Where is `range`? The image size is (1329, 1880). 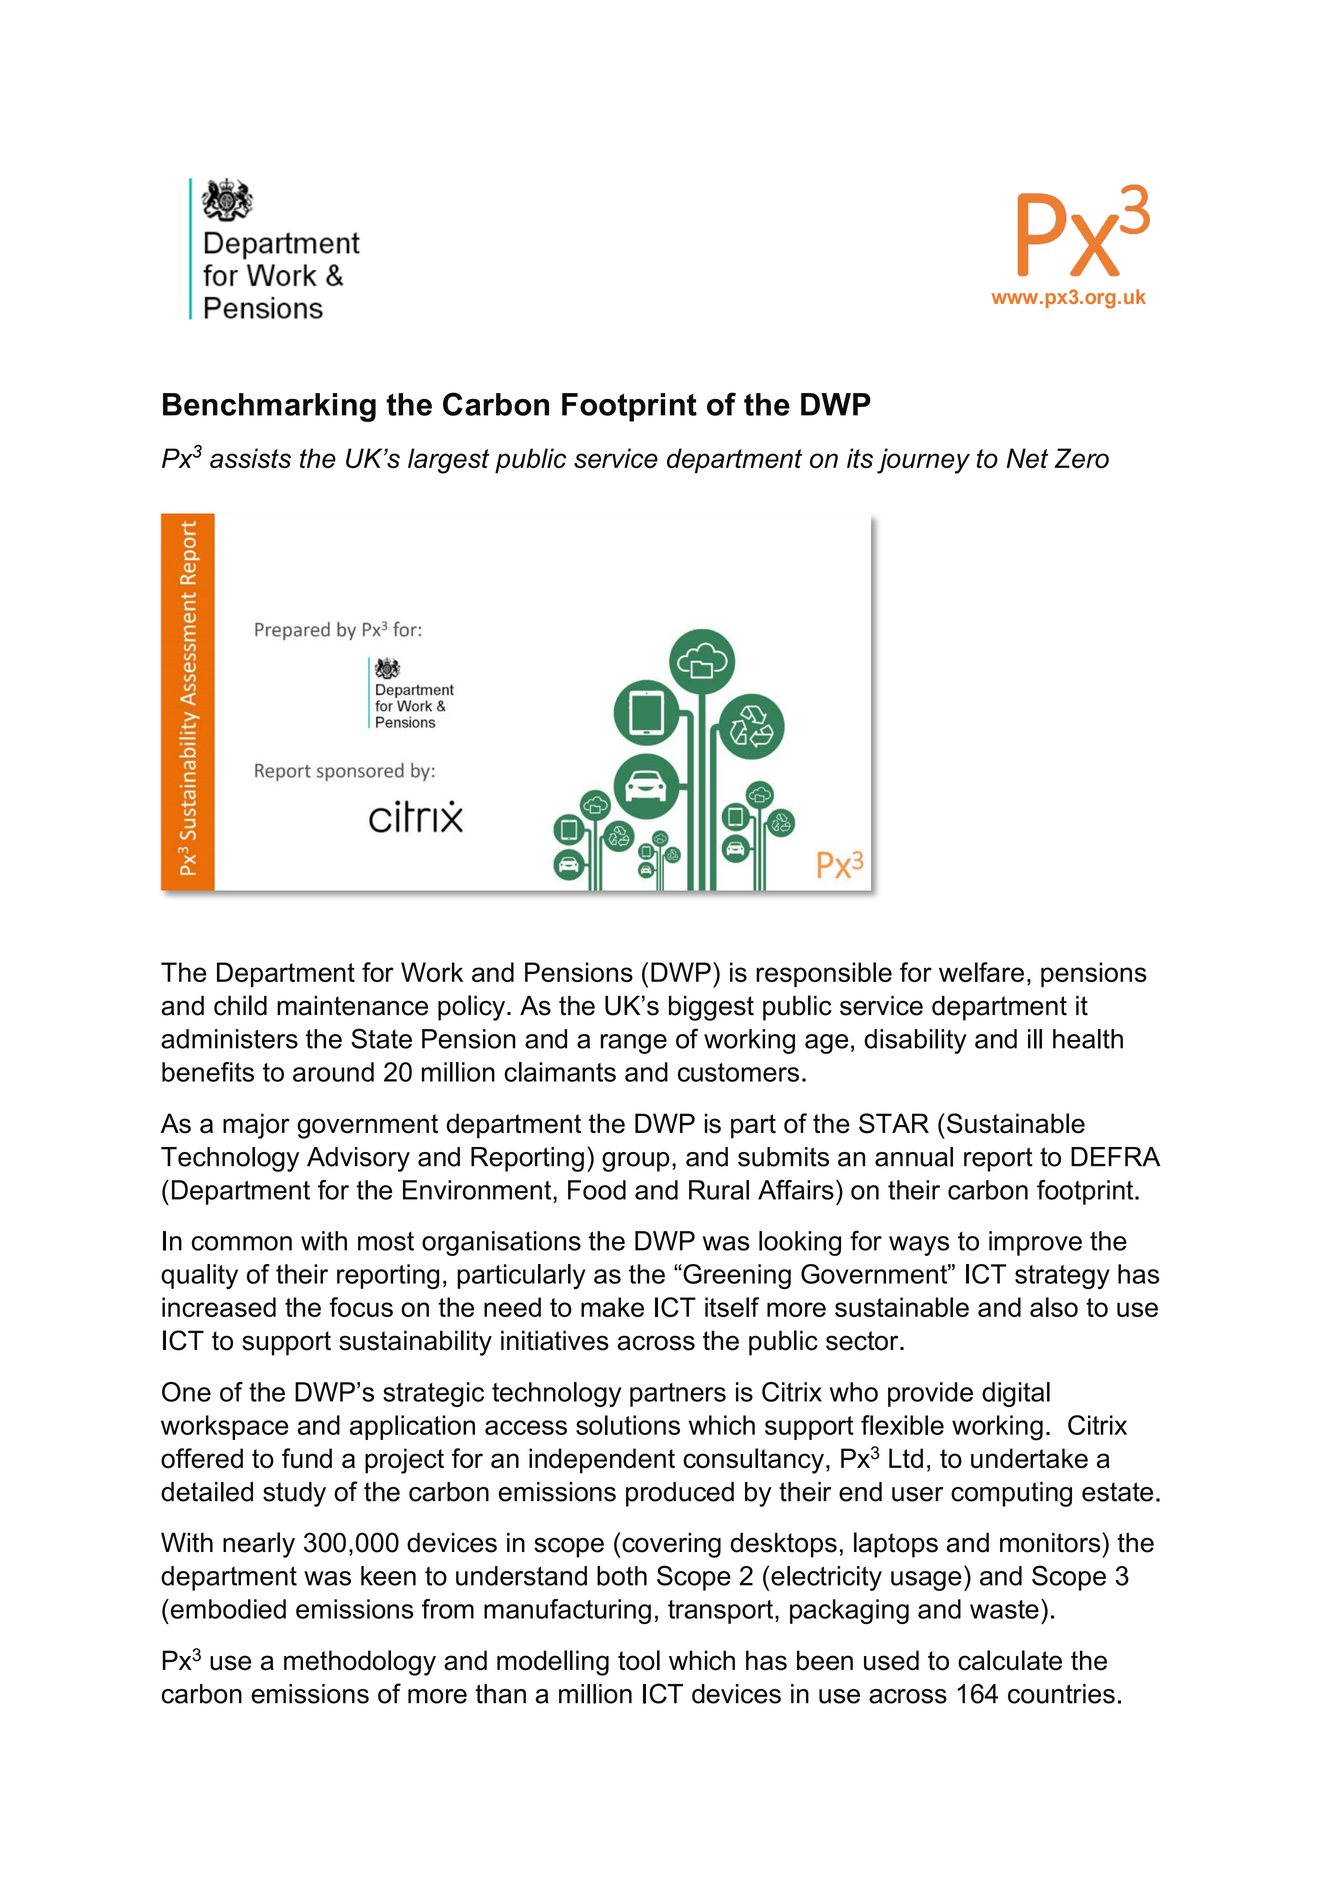
range is located at coordinates (634, 1044).
